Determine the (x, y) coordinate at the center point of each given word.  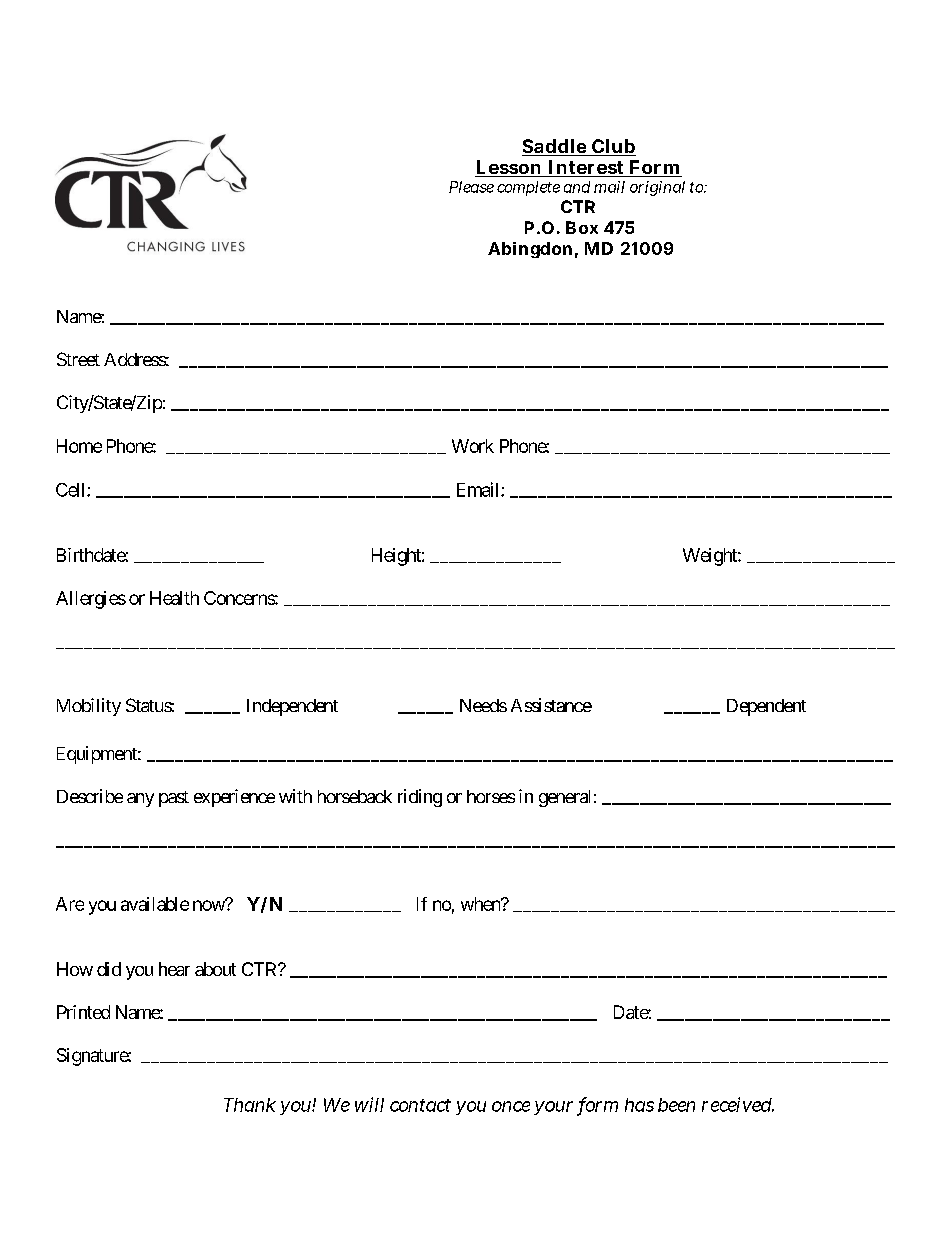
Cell (72, 490)
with (295, 796)
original (657, 188)
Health (174, 598)
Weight (711, 557)
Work (473, 446)
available (155, 904)
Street (78, 359)
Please (471, 187)
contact (420, 1105)
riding (420, 798)
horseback (355, 796)
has (639, 1105)
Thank (250, 1105)
